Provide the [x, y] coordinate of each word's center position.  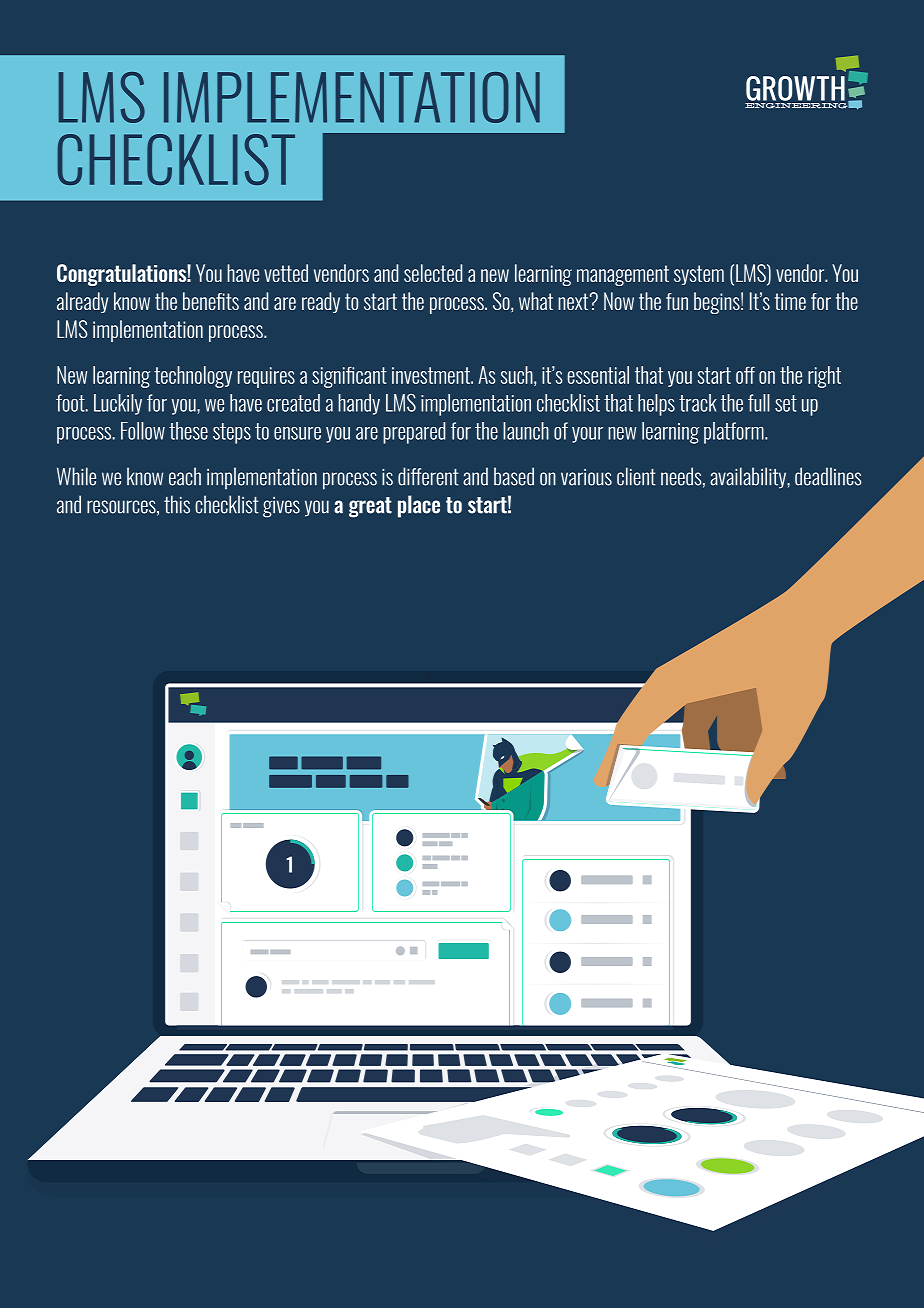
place [419, 506]
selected [433, 273]
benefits [211, 301]
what [536, 301]
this [177, 504]
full [759, 403]
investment [432, 375]
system [699, 275]
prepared [414, 433]
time [790, 301]
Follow [143, 431]
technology [193, 377]
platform [735, 433]
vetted [286, 273]
